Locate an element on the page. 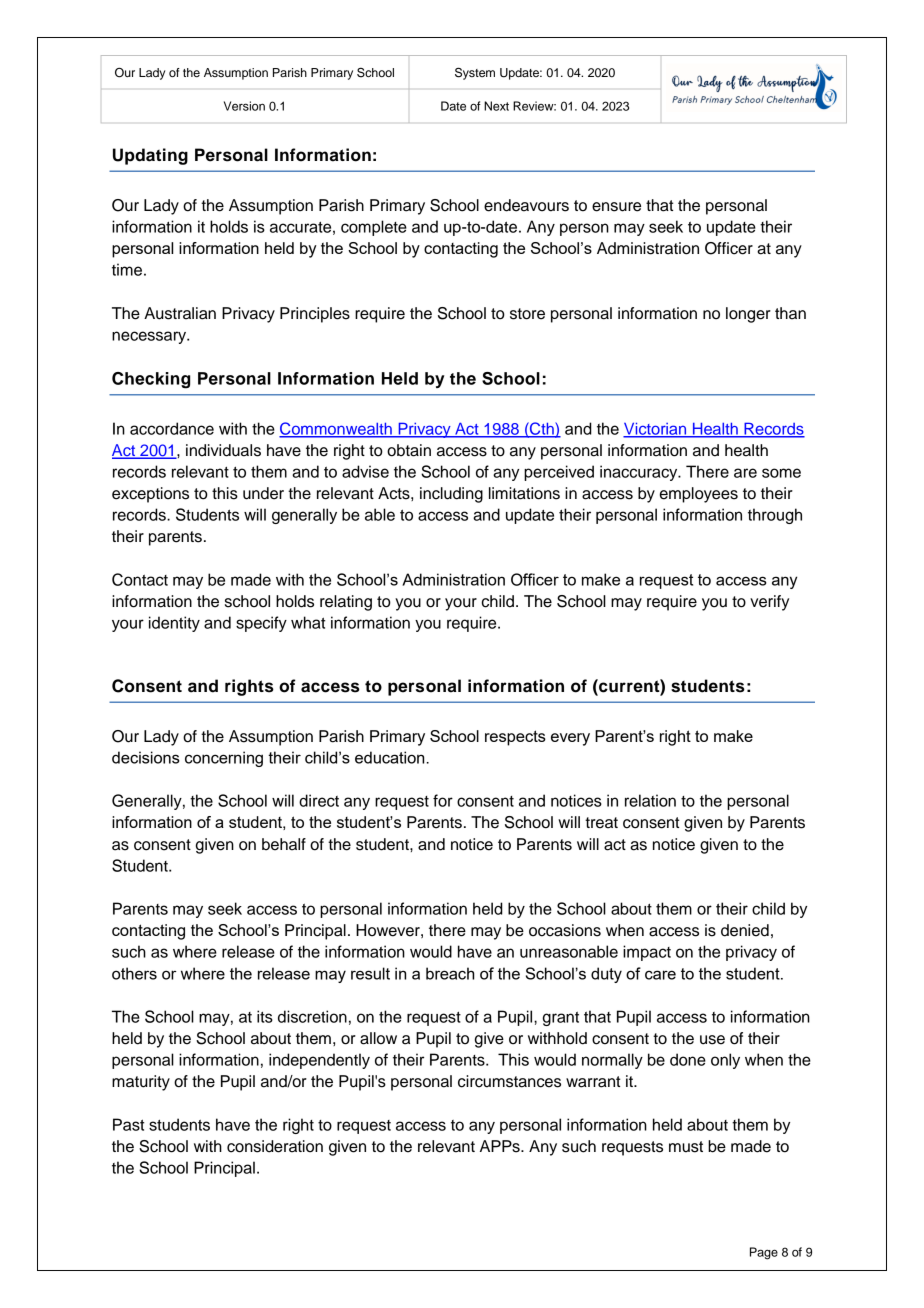 This image has height=1308, width=924. ensure is located at coordinates (616, 207).
